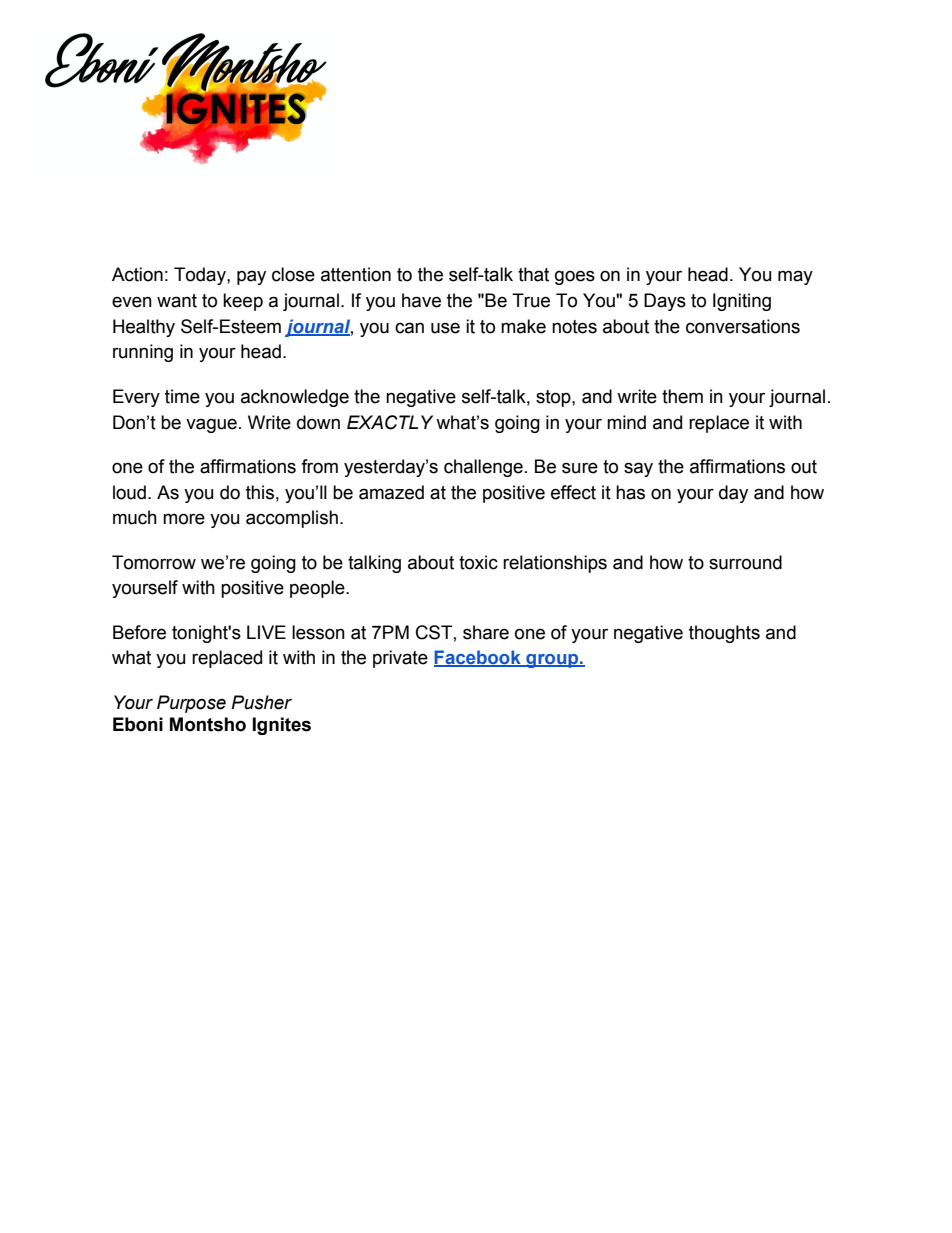  I want to click on stop, so click(554, 398).
